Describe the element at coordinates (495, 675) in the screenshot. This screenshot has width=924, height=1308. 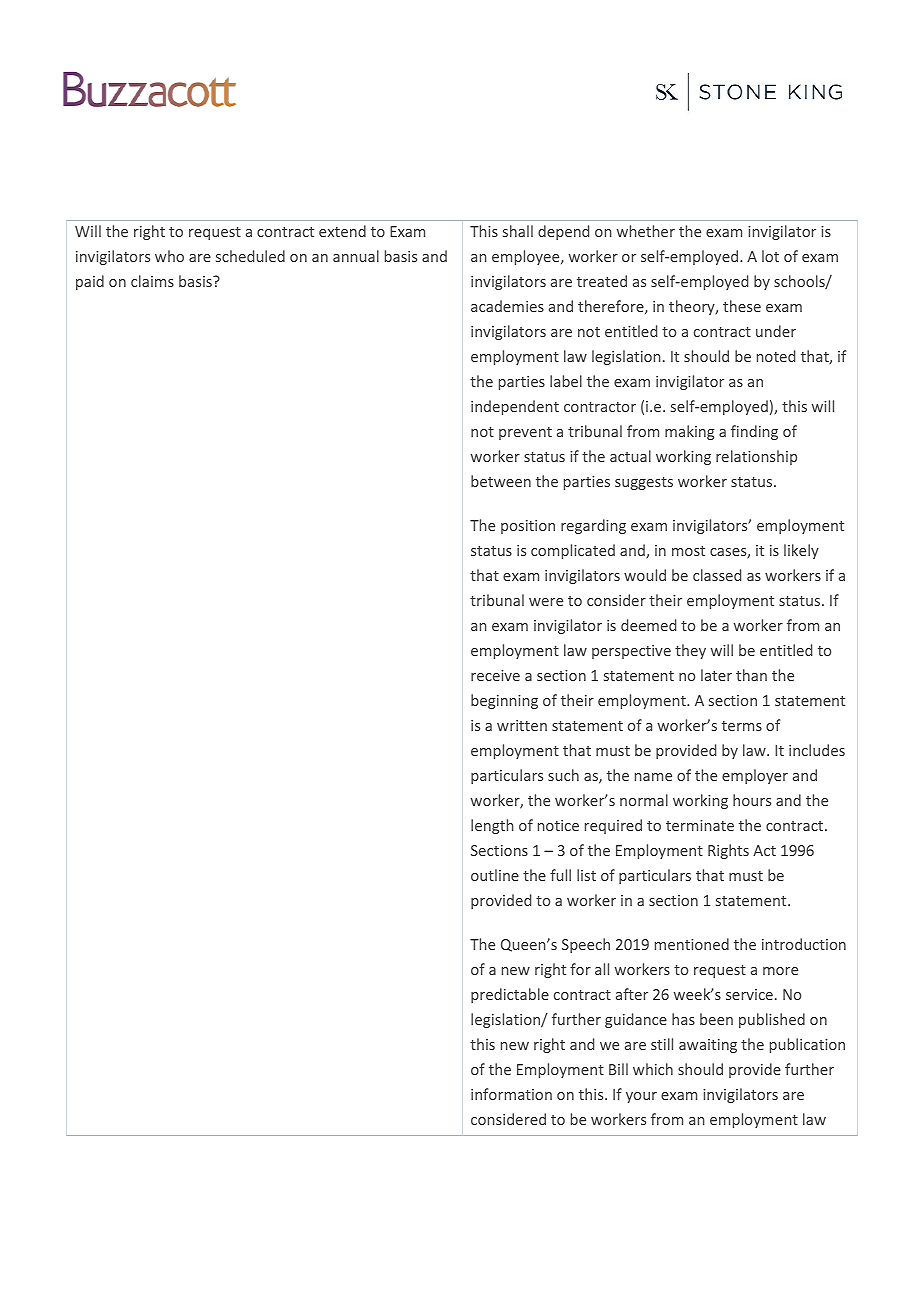
I see `receive` at that location.
